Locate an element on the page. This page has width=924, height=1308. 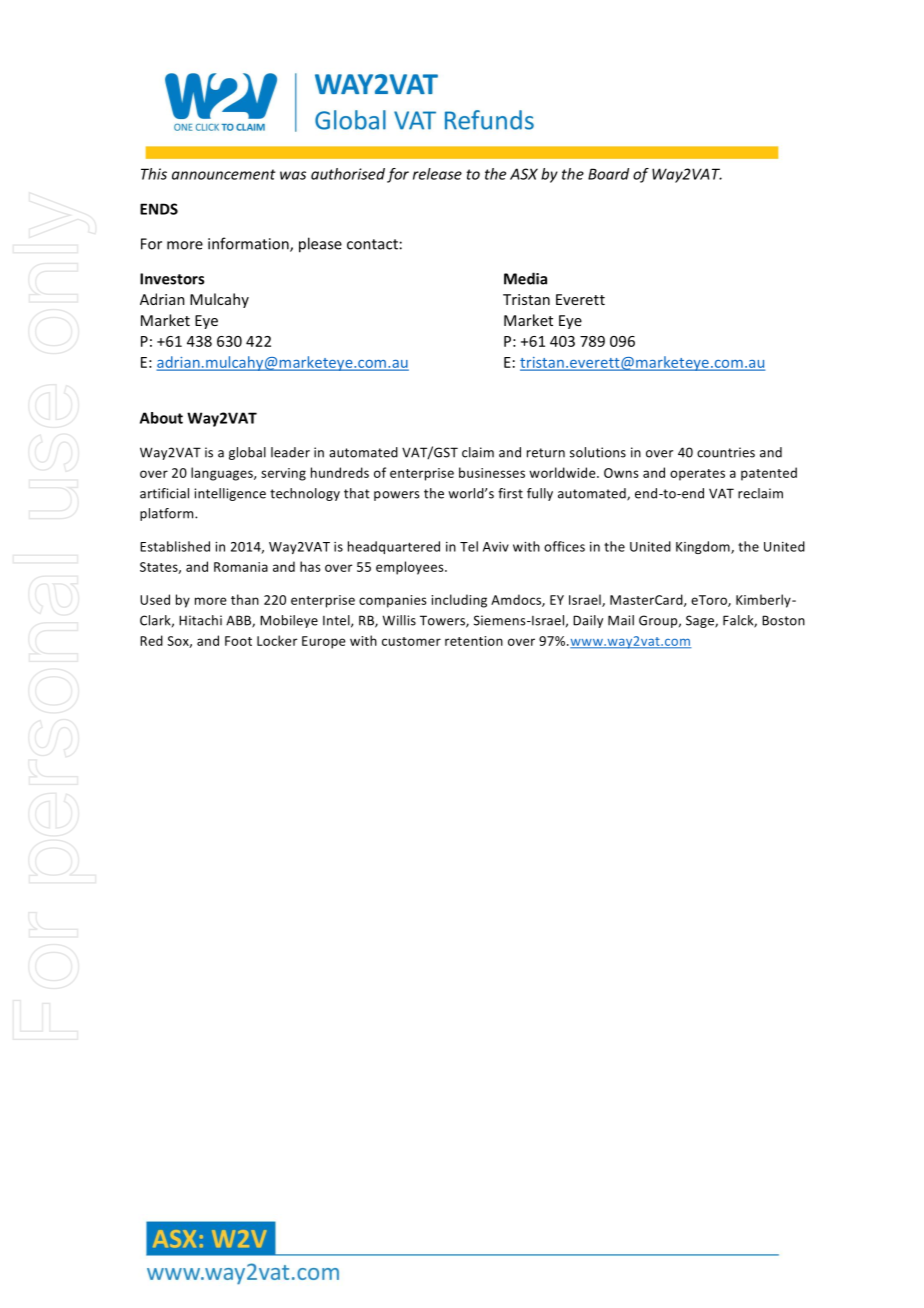
countries is located at coordinates (726, 452).
